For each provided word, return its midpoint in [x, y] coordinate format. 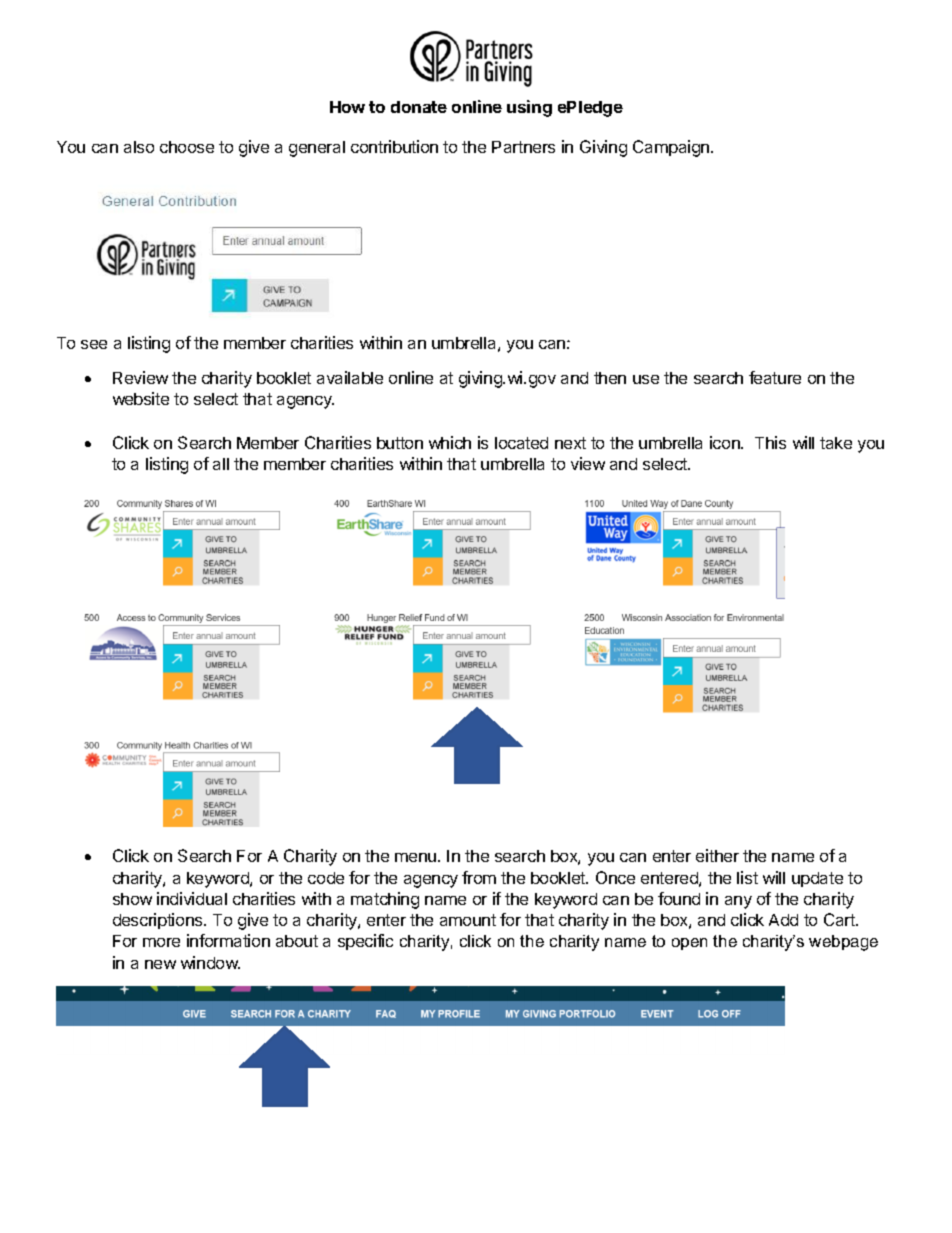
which [450, 442]
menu [415, 857]
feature [775, 377]
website [141, 398]
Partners [523, 147]
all [221, 464]
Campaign [672, 148]
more [161, 942]
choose [187, 147]
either [717, 855]
